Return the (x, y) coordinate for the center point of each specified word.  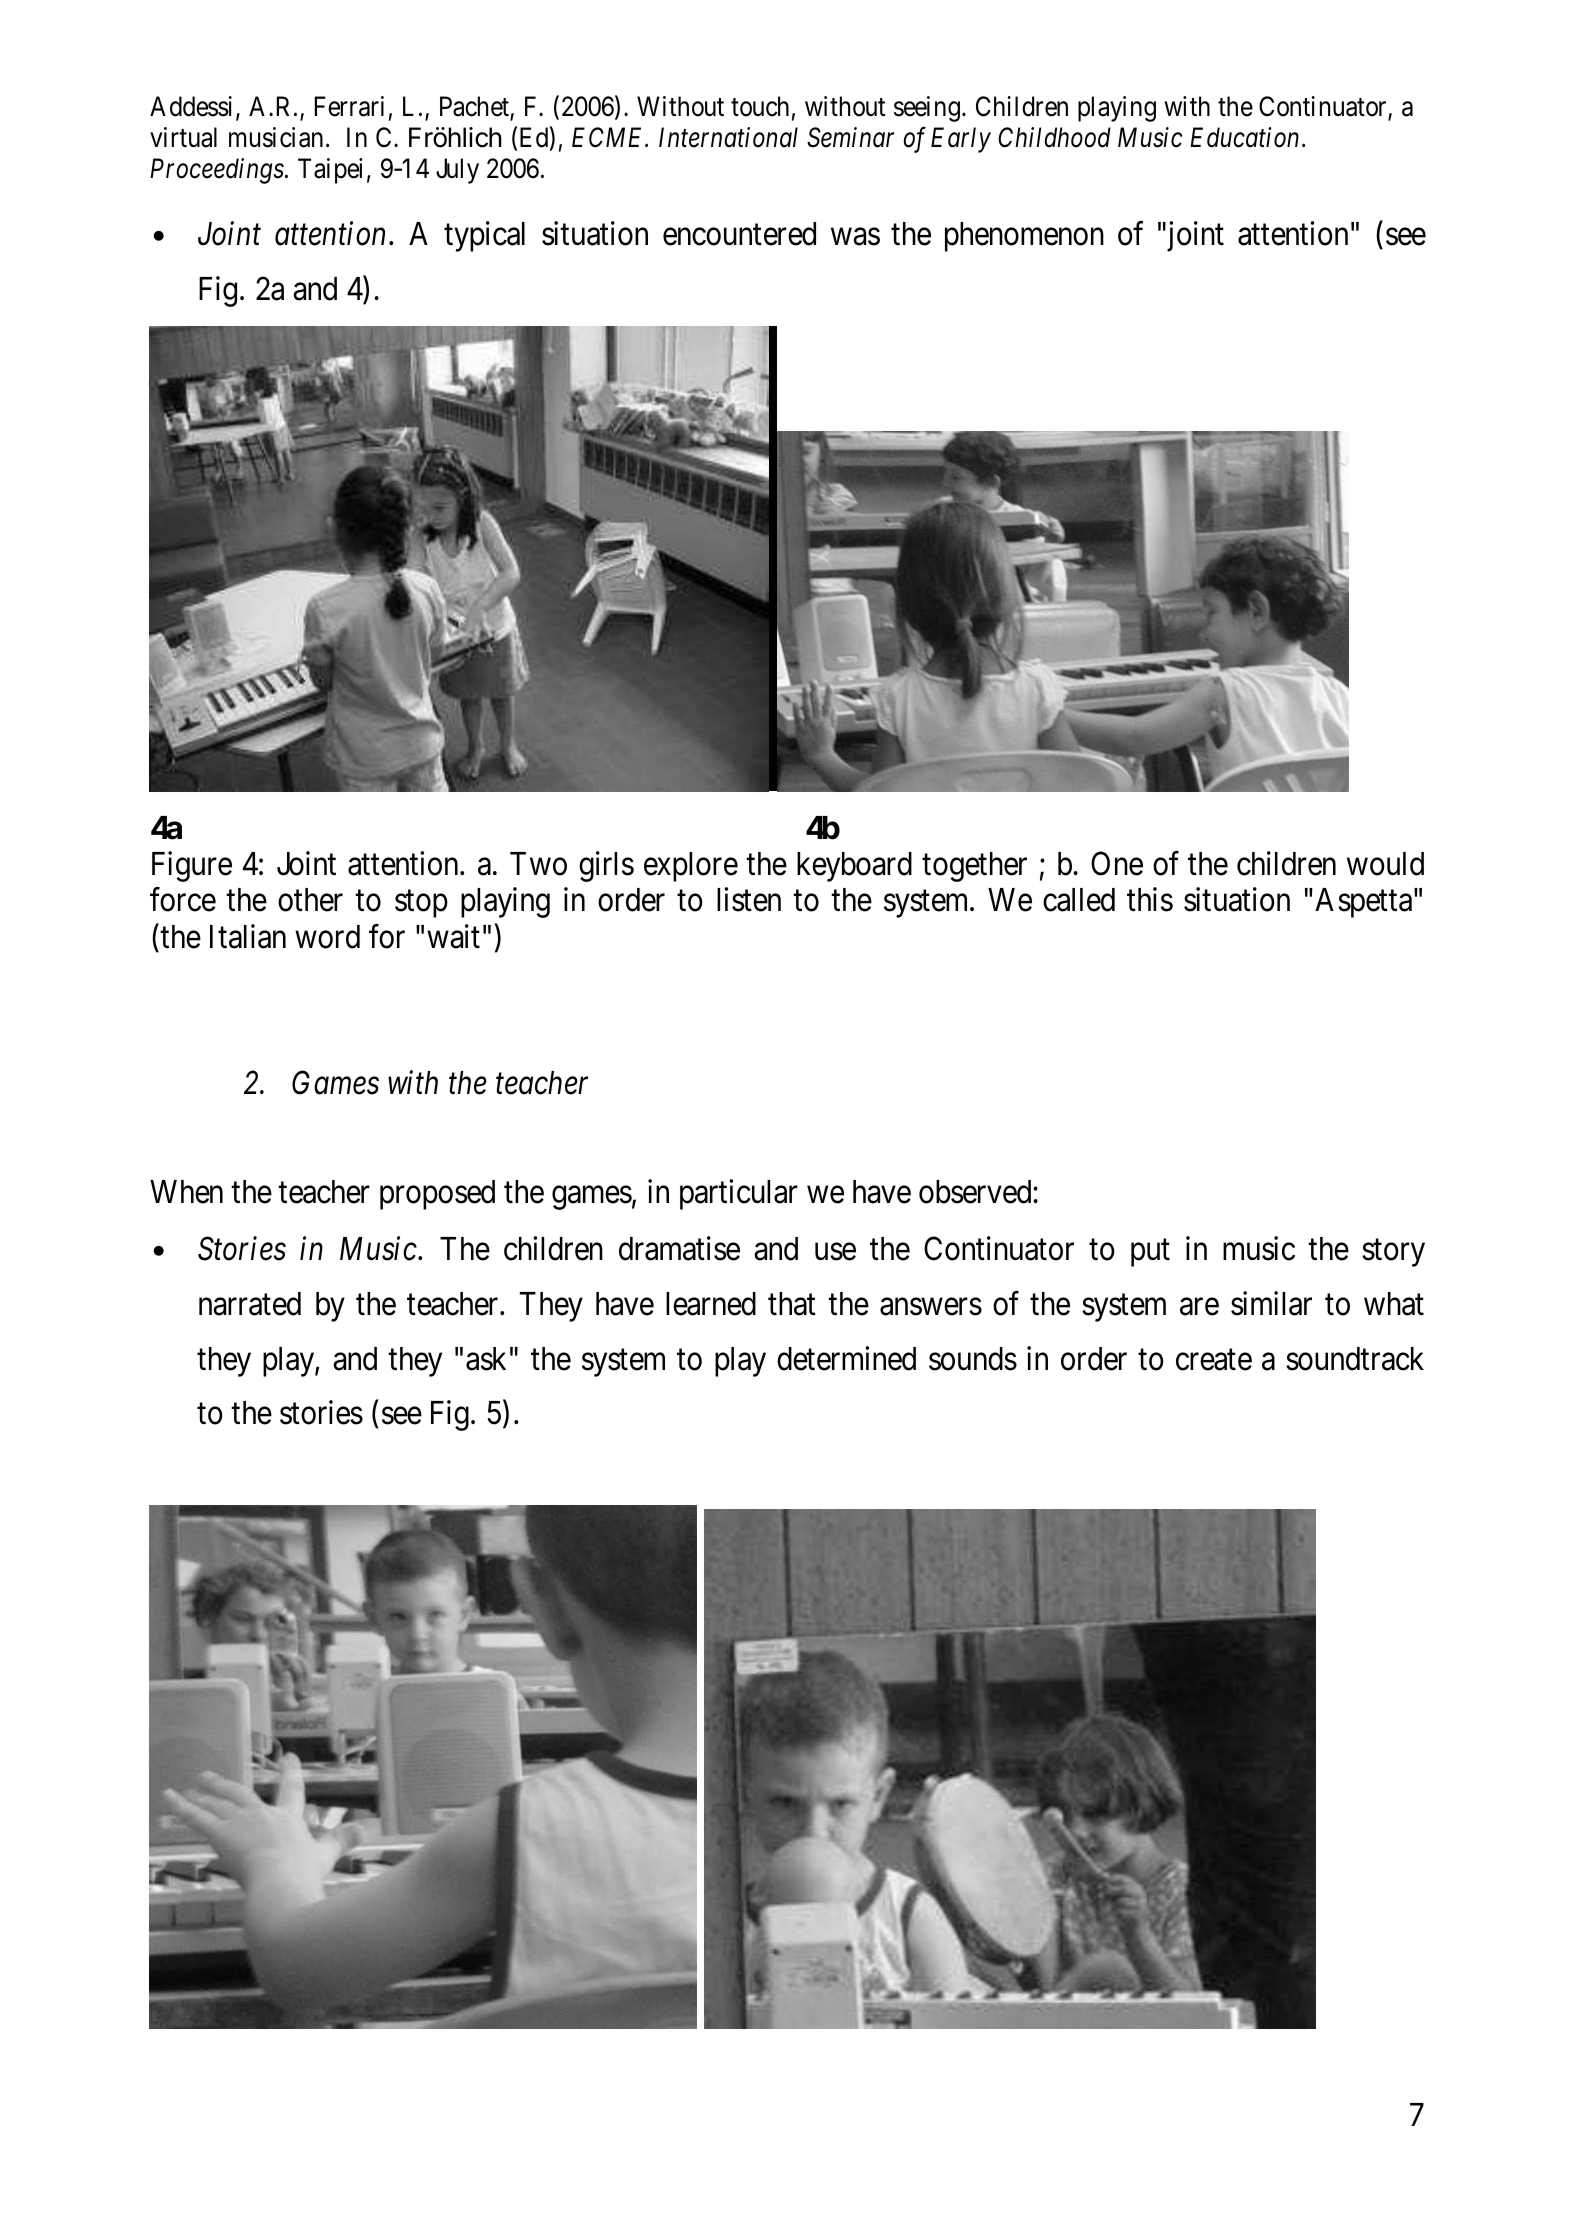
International (728, 137)
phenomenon (1024, 237)
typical (484, 237)
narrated (250, 1304)
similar (1271, 1304)
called (1079, 900)
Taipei (330, 171)
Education (1244, 137)
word (327, 937)
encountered (739, 234)
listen (749, 900)
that (792, 1304)
